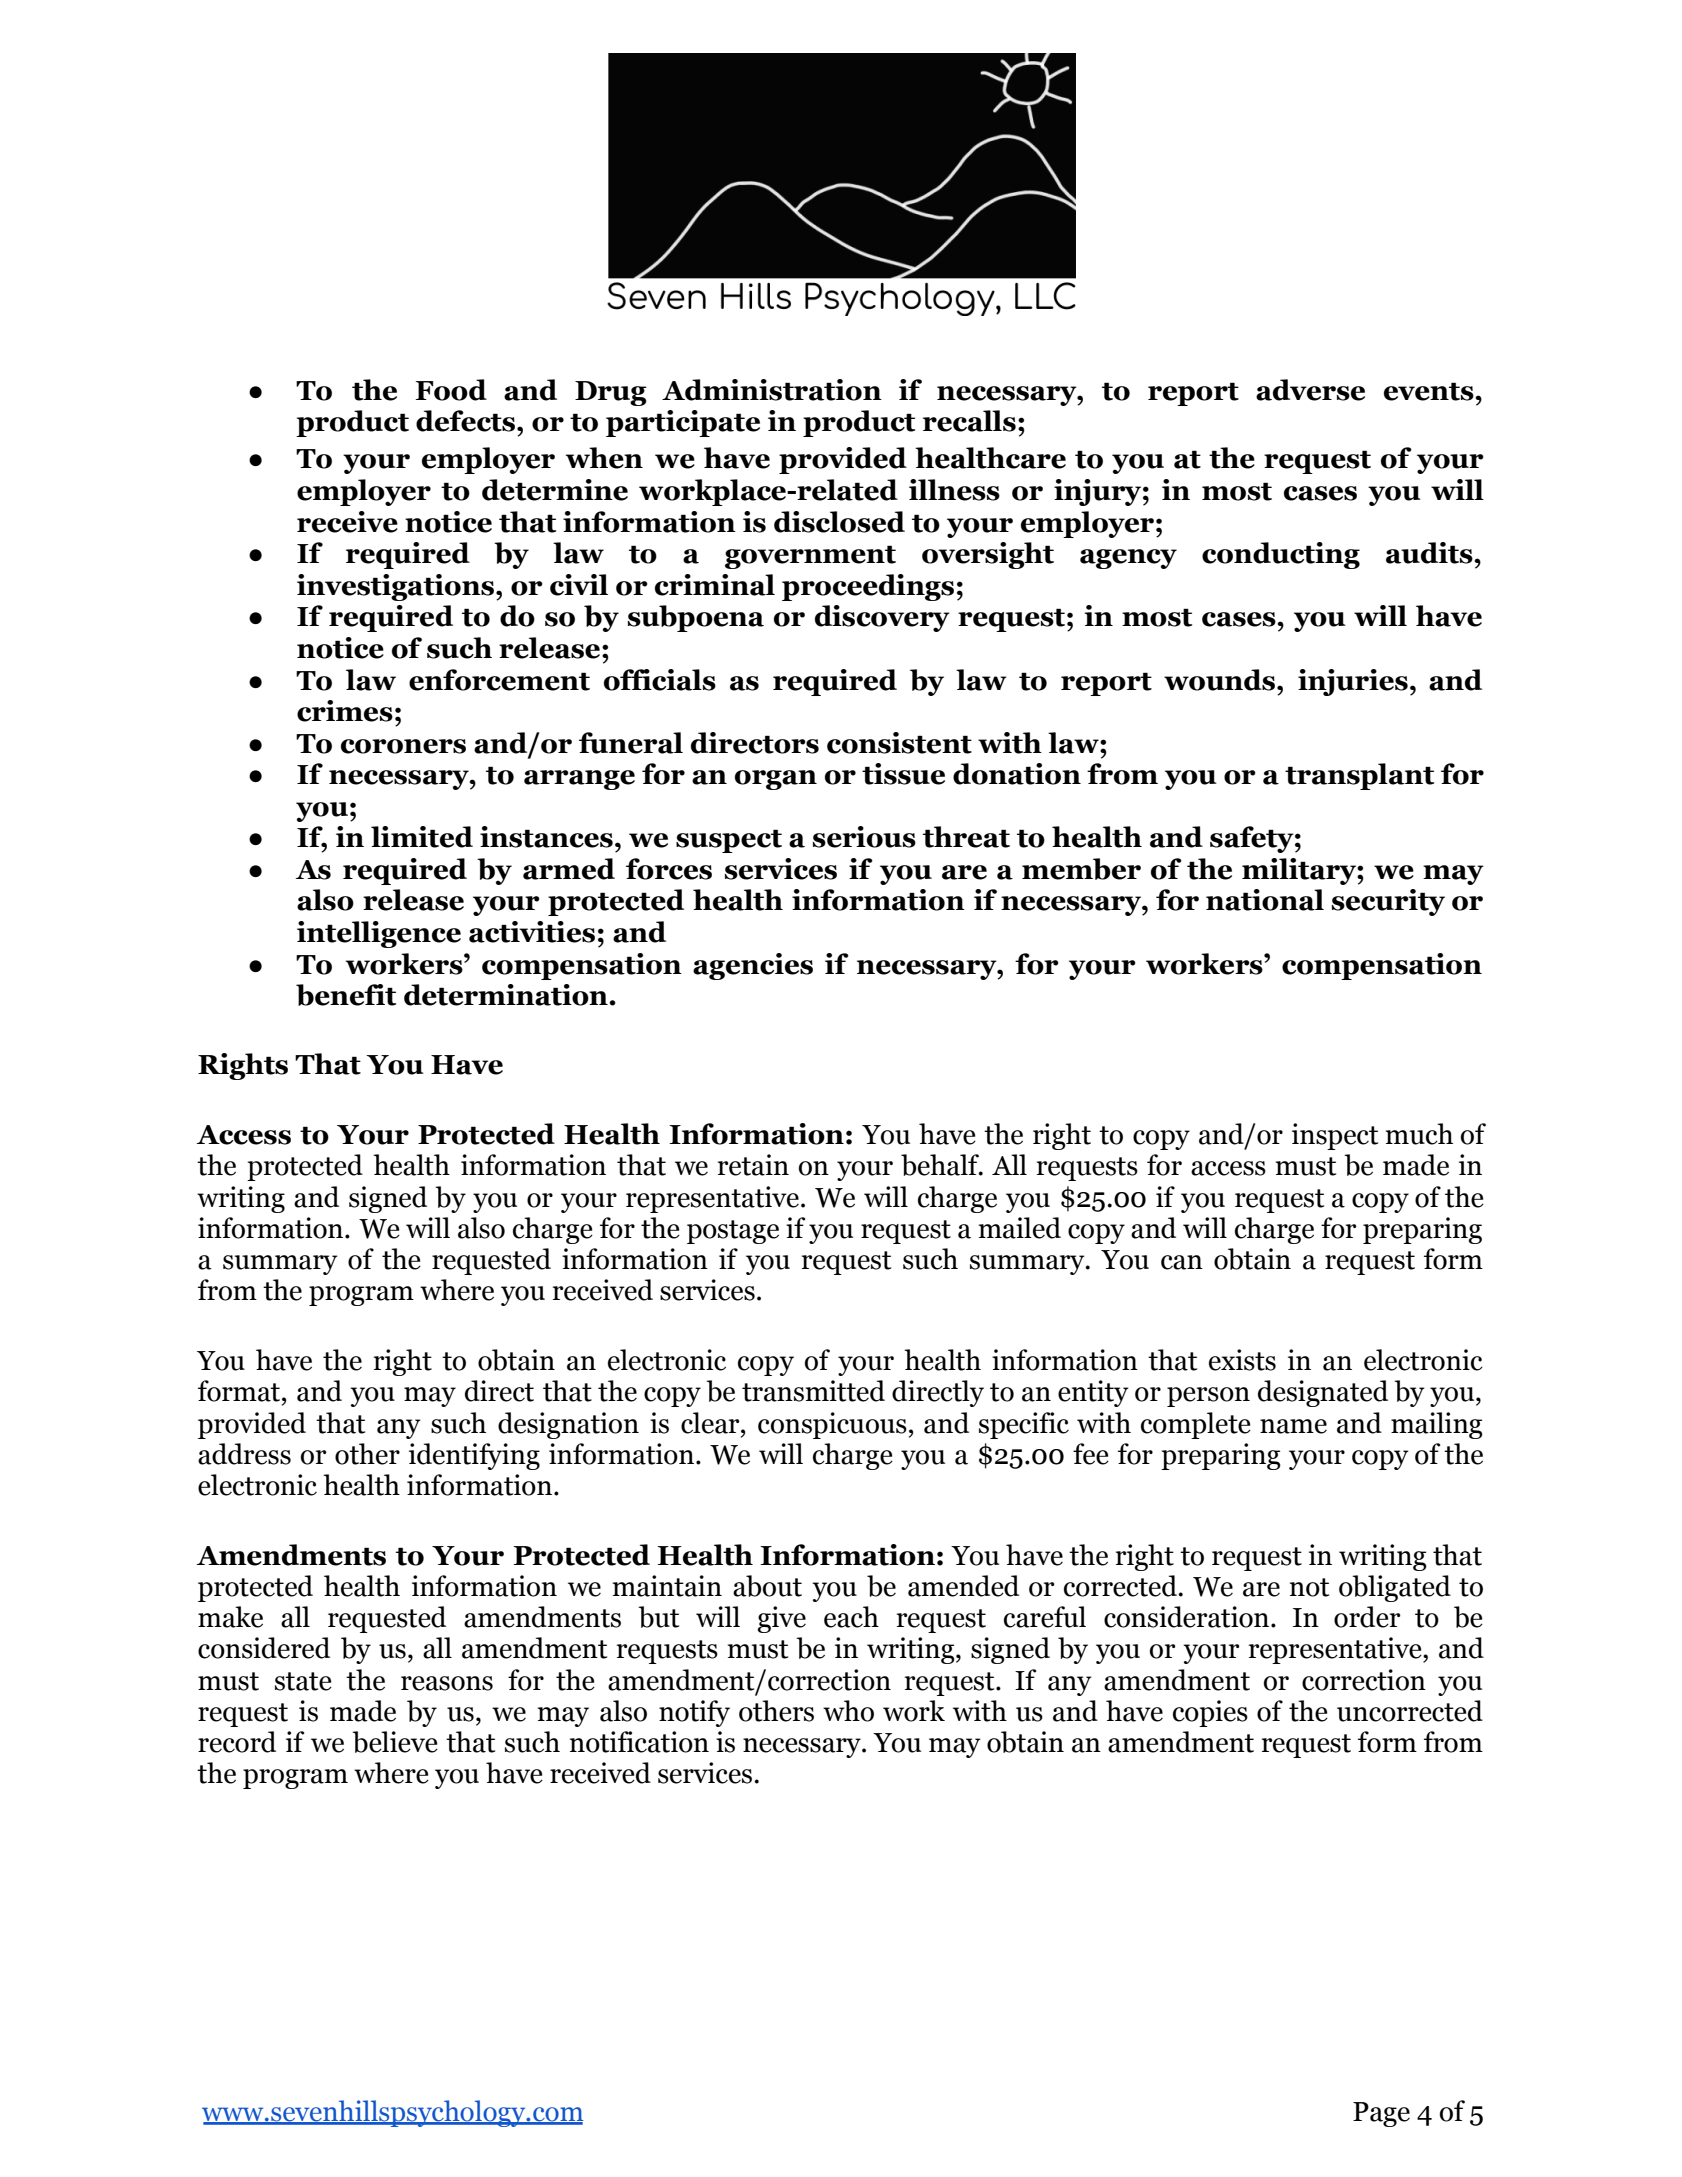  What do you see at coordinates (1359, 776) in the image?
I see `transplant` at bounding box center [1359, 776].
